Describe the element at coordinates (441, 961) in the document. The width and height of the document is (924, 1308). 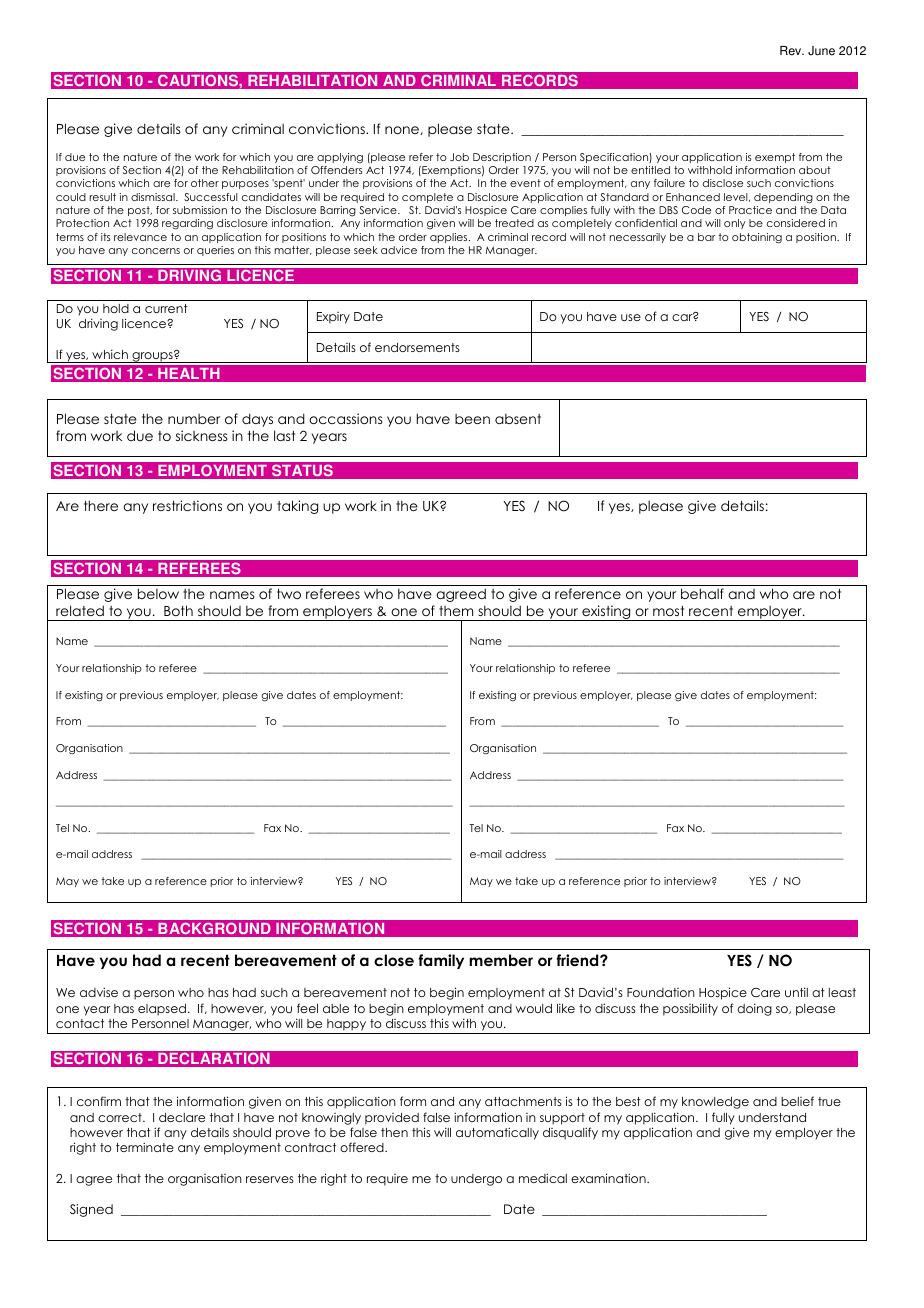
I see `family` at that location.
